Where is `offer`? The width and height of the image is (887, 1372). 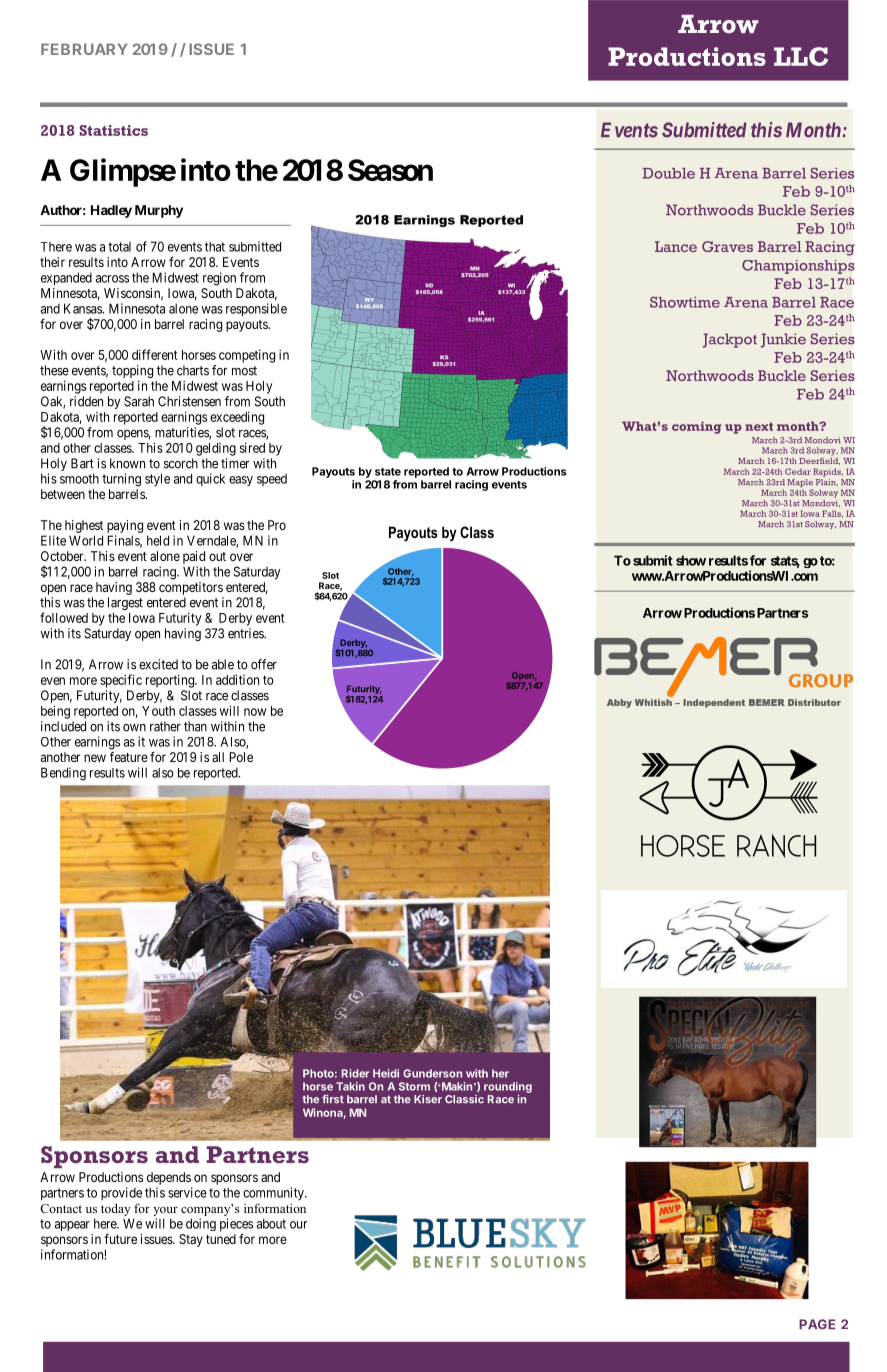
offer is located at coordinates (264, 664).
